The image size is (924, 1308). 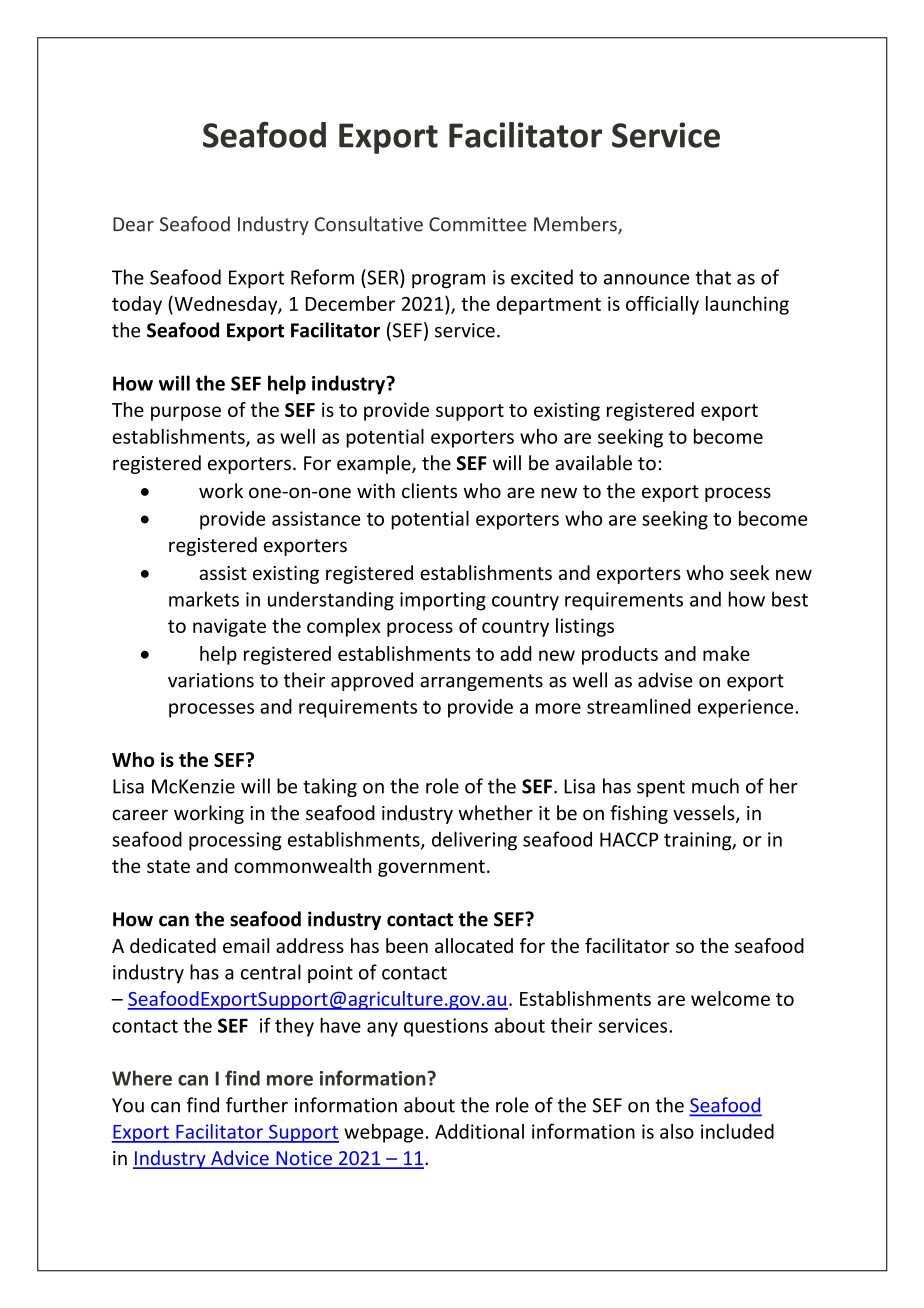 What do you see at coordinates (479, 1131) in the image?
I see `Additional` at bounding box center [479, 1131].
